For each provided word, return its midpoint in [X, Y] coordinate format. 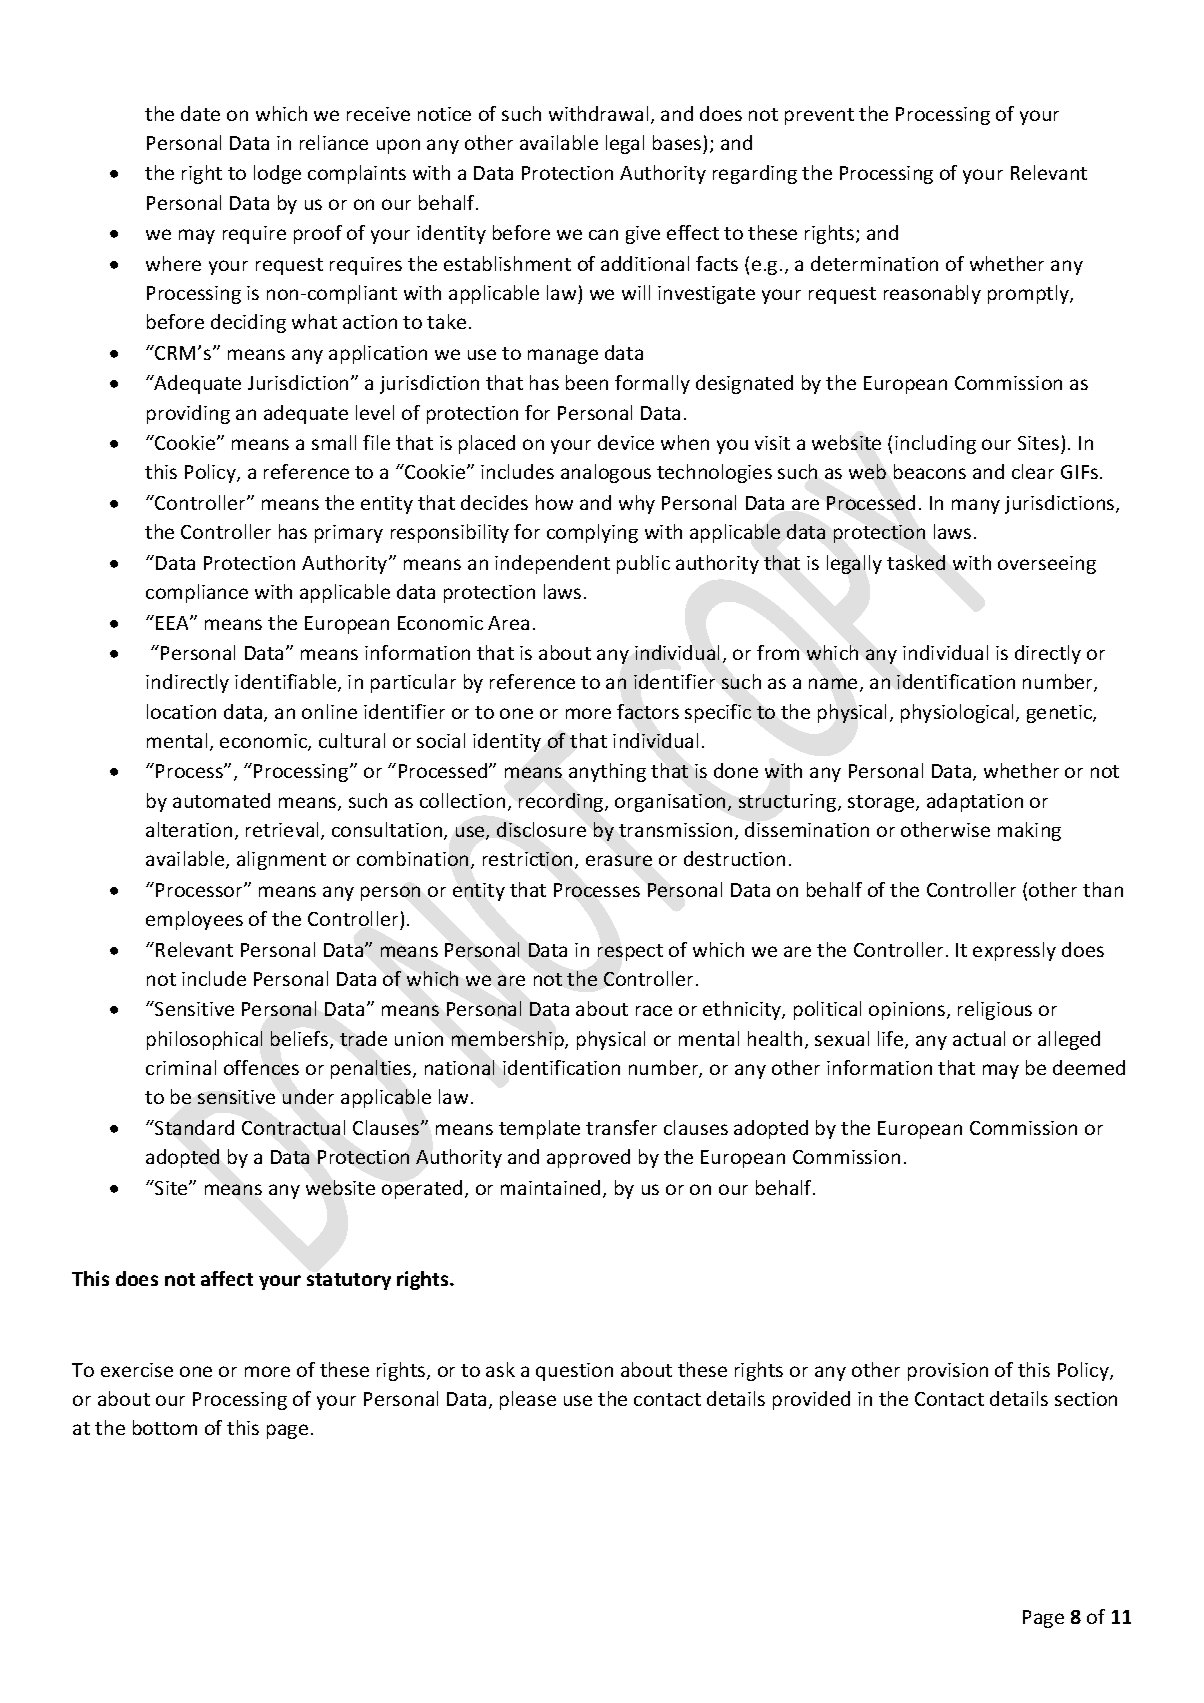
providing [188, 414]
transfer [621, 1127]
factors [648, 711]
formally [652, 384]
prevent [819, 116]
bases [677, 142]
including [935, 444]
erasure [619, 860]
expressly [1014, 951]
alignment [281, 860]
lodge [277, 174]
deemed [1089, 1067]
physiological [959, 713]
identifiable [287, 683]
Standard [193, 1127]
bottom [165, 1427]
